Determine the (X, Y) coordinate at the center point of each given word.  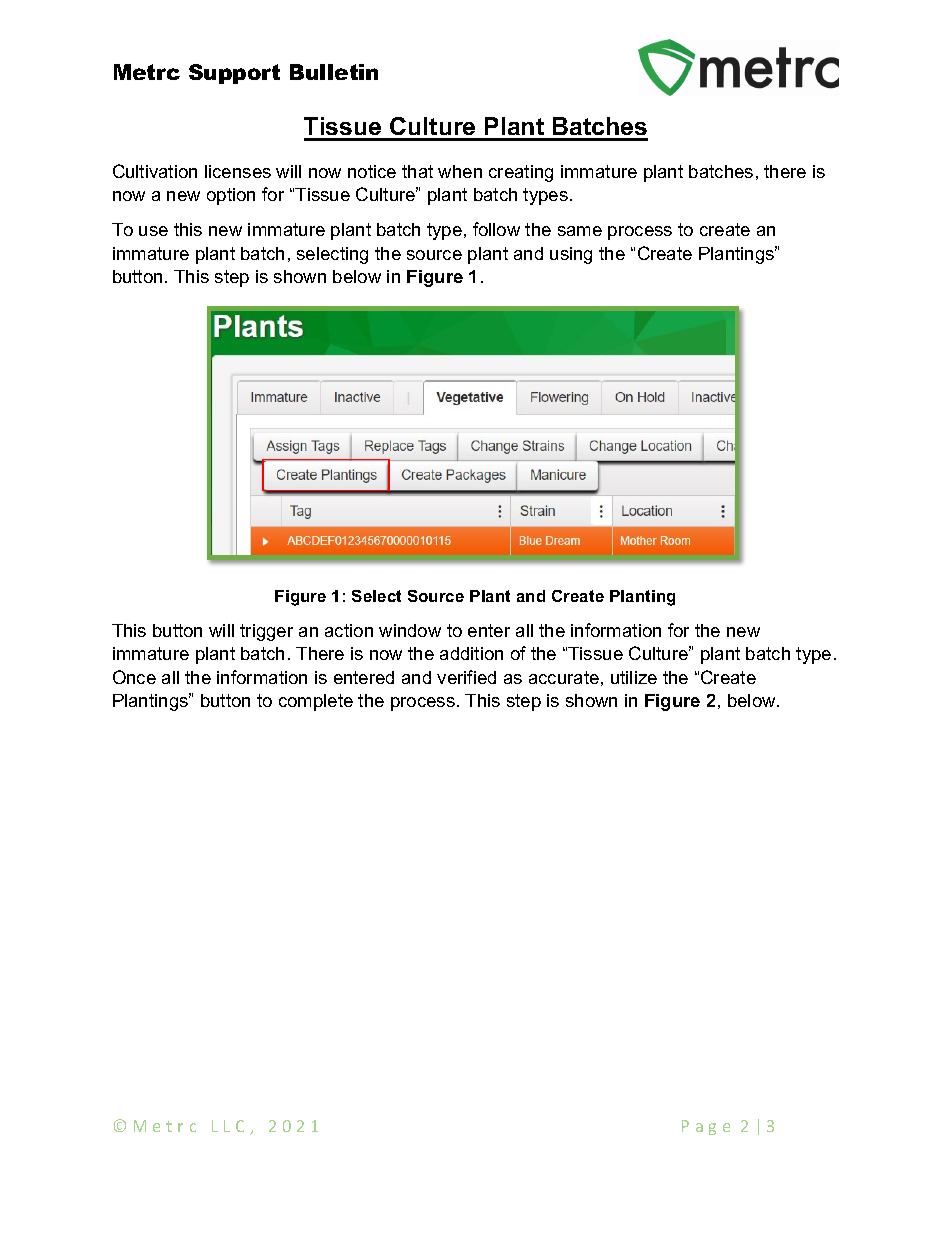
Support (234, 74)
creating (521, 173)
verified (466, 677)
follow (496, 229)
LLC (228, 1126)
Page (706, 1127)
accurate (564, 677)
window (410, 630)
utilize (634, 677)
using (571, 255)
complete (316, 702)
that (417, 171)
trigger (266, 632)
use (153, 231)
